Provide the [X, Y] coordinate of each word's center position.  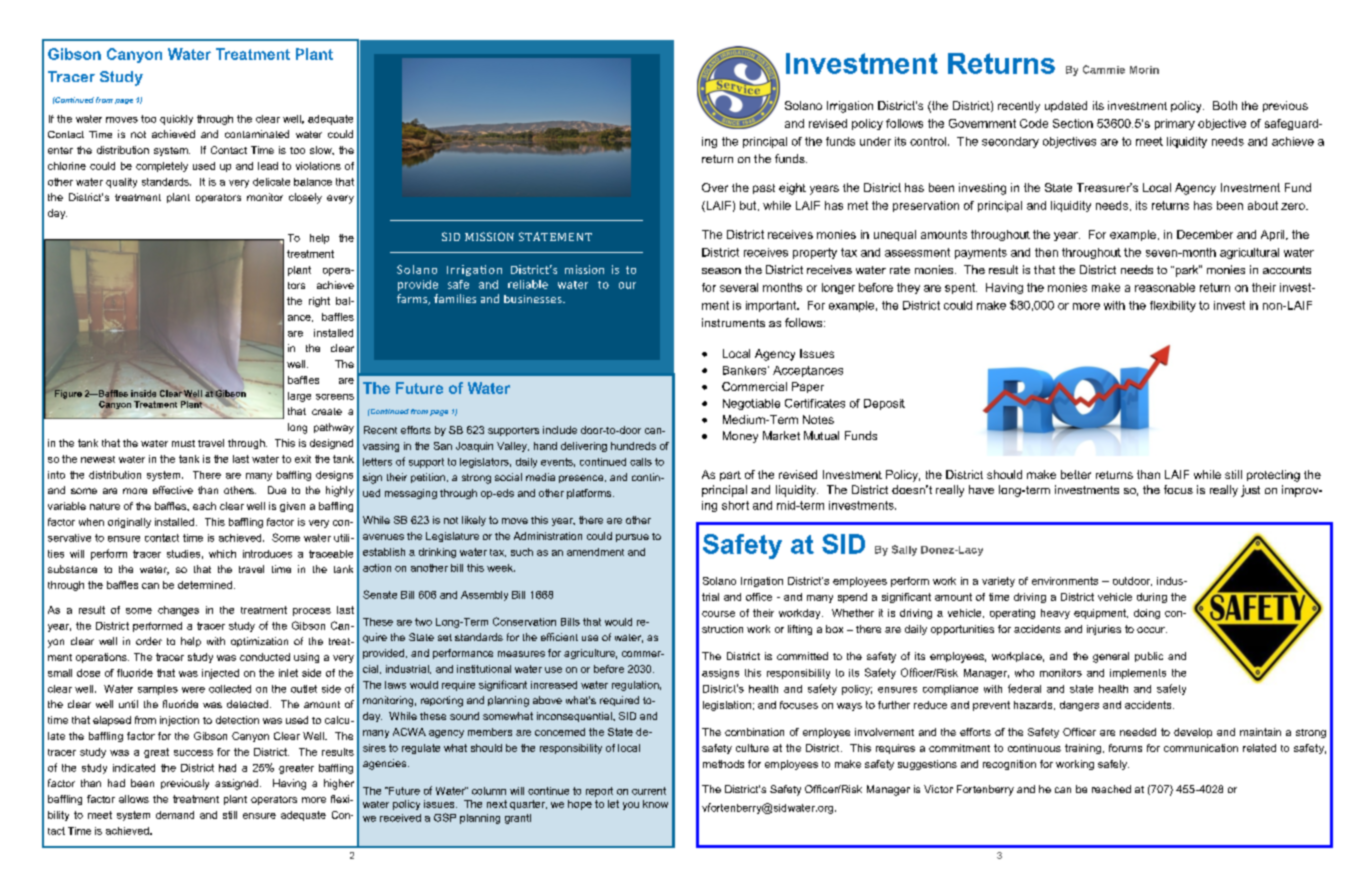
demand [175, 815]
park [1186, 271]
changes [178, 611]
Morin [1144, 70]
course [718, 614]
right [319, 302]
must [183, 443]
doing [1147, 614]
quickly [176, 120]
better [1076, 474]
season [721, 271]
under [875, 141]
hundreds [633, 446]
